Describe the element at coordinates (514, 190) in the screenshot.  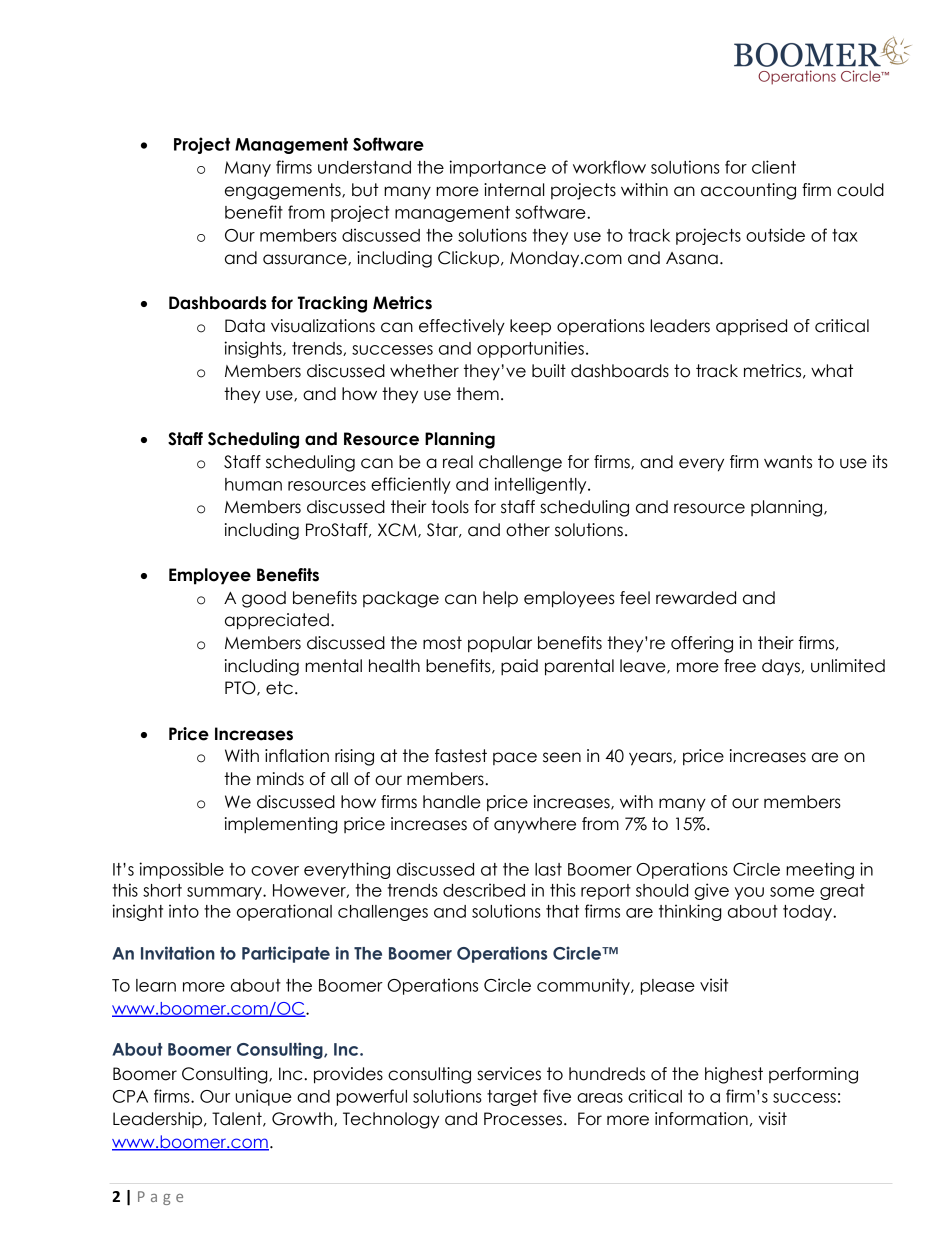
I see `internal` at that location.
